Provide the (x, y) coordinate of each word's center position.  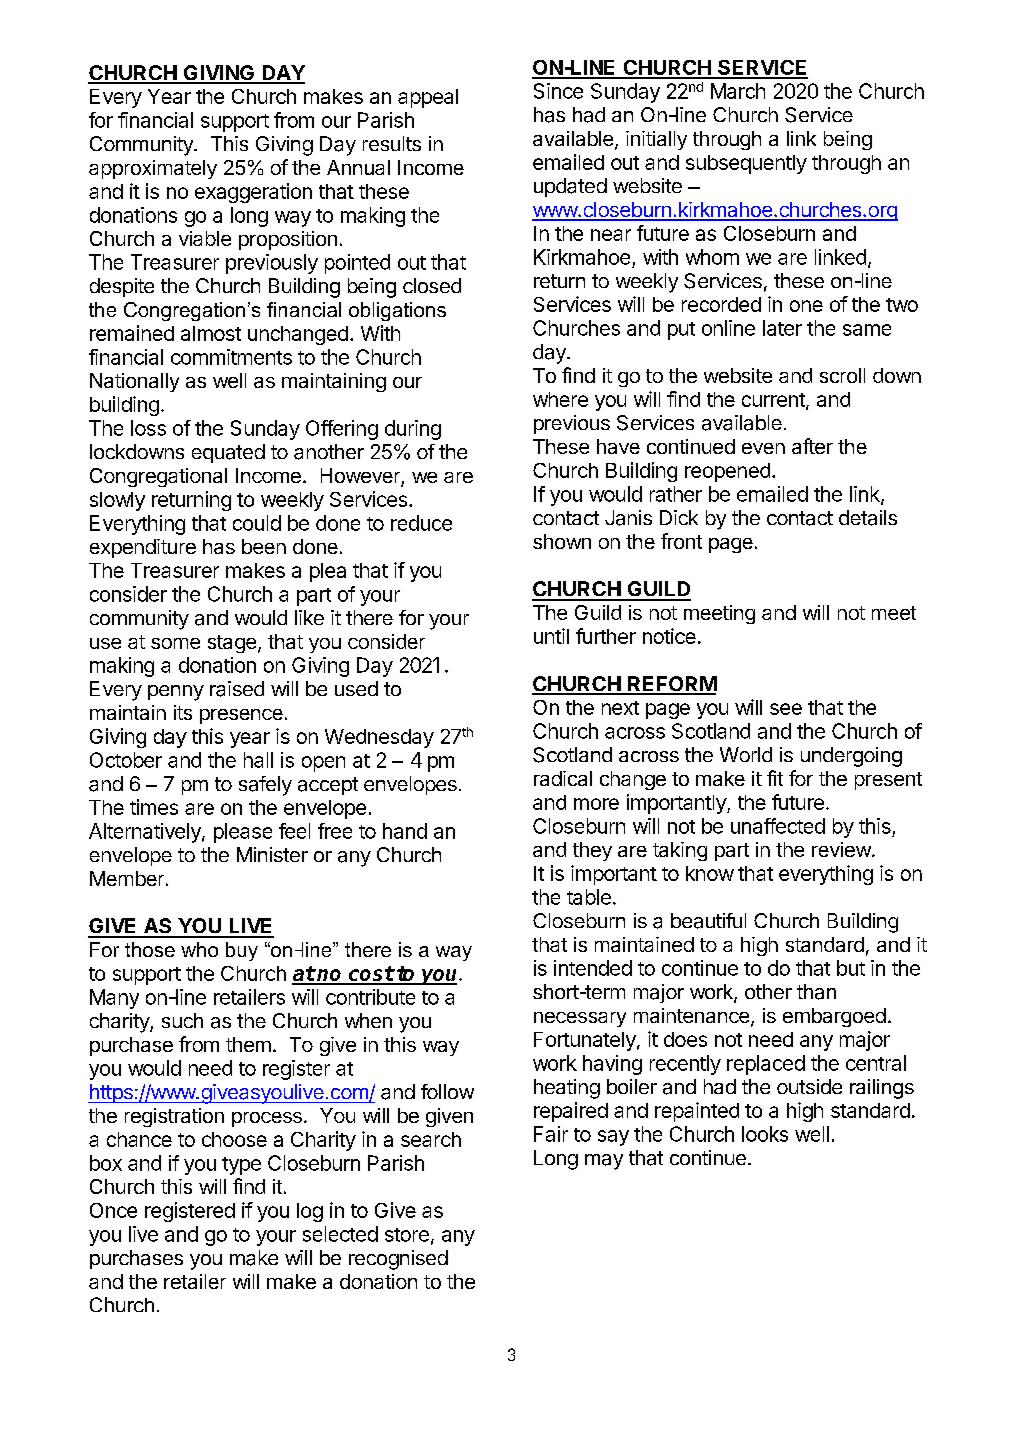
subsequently (746, 164)
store (407, 1235)
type (241, 1166)
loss (148, 428)
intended (593, 968)
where (560, 399)
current (774, 401)
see (786, 709)
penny (176, 693)
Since (558, 91)
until (551, 636)
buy (242, 951)
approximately (153, 169)
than (816, 992)
